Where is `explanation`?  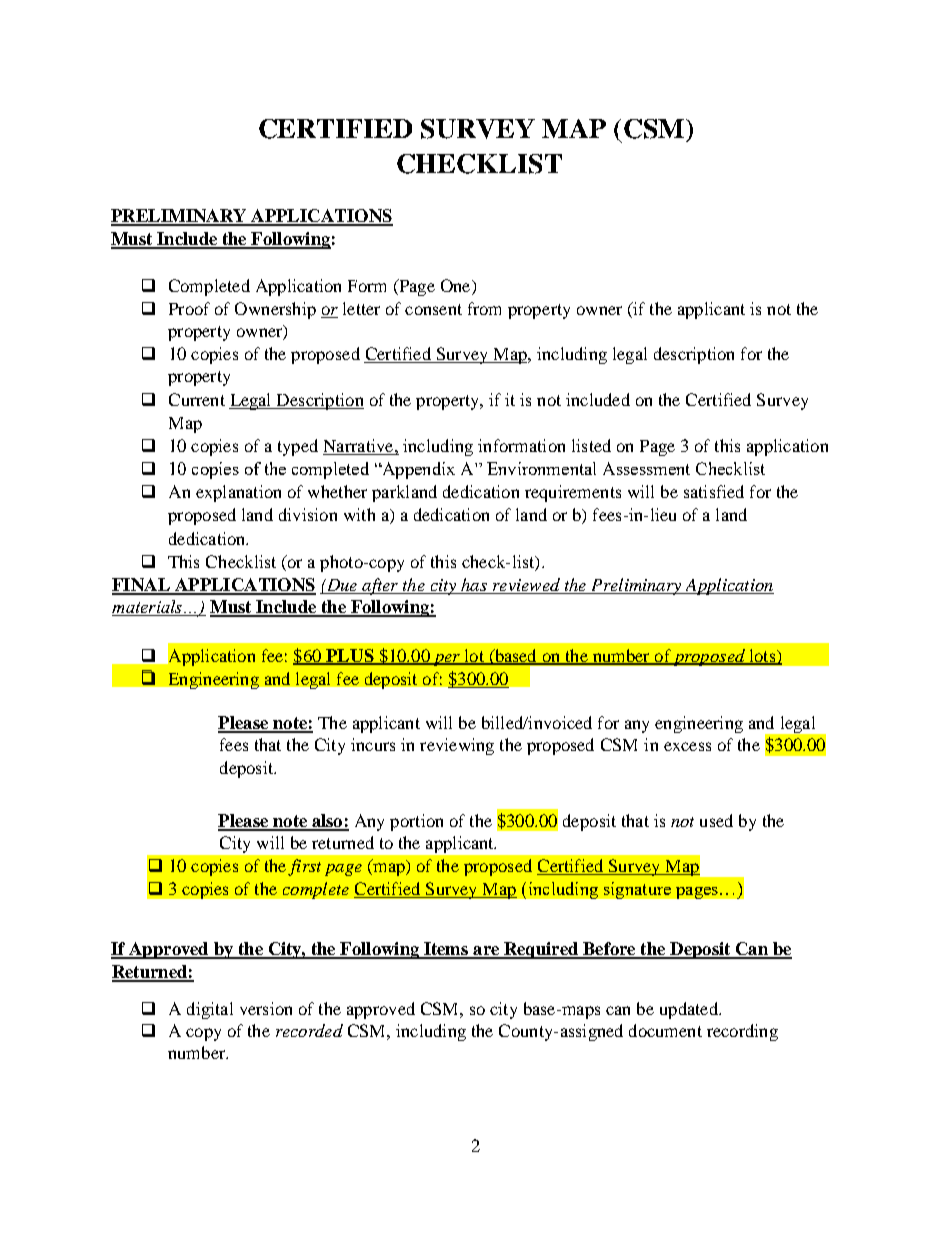 explanation is located at coordinates (238, 493).
